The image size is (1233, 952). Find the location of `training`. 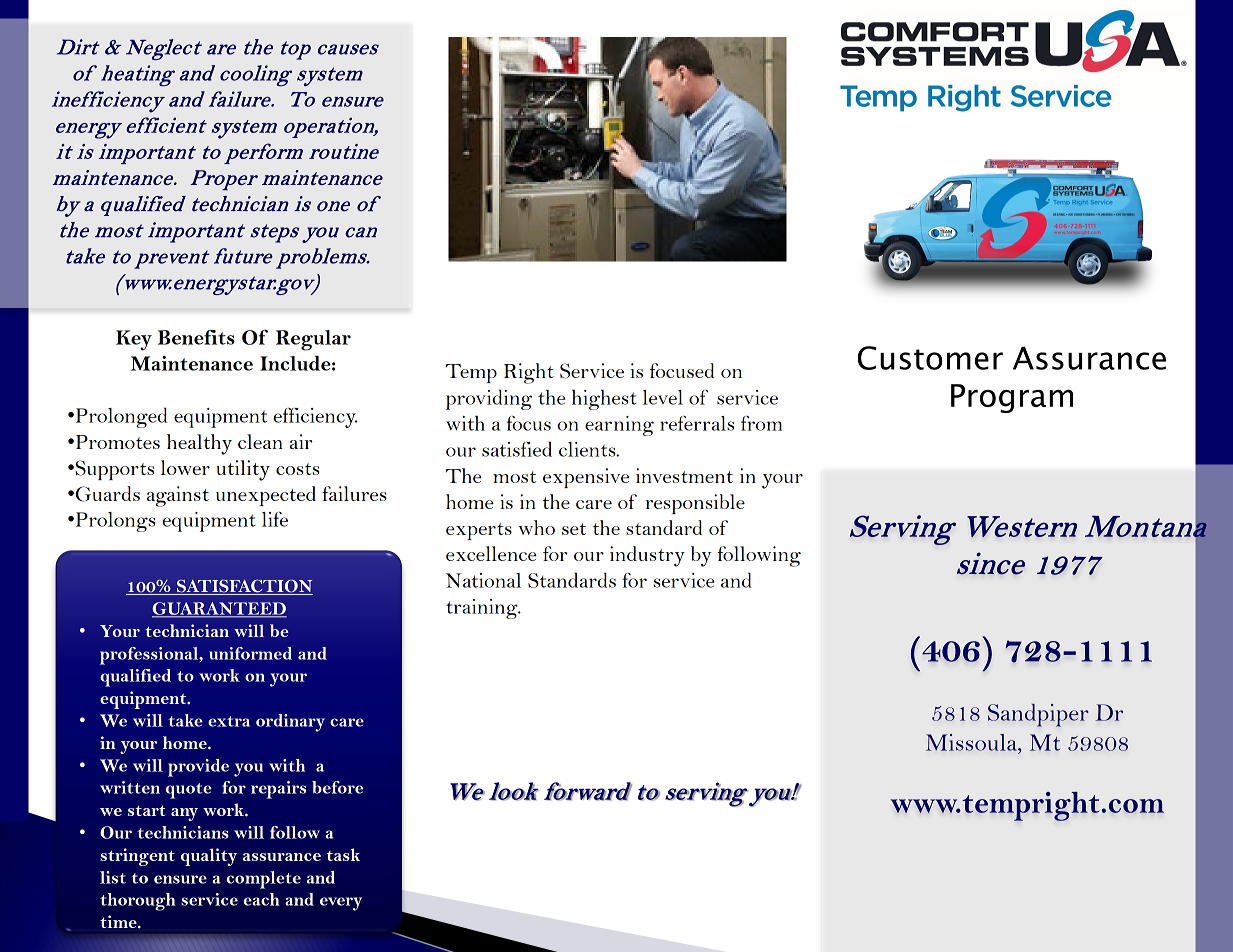

training is located at coordinates (483, 609).
